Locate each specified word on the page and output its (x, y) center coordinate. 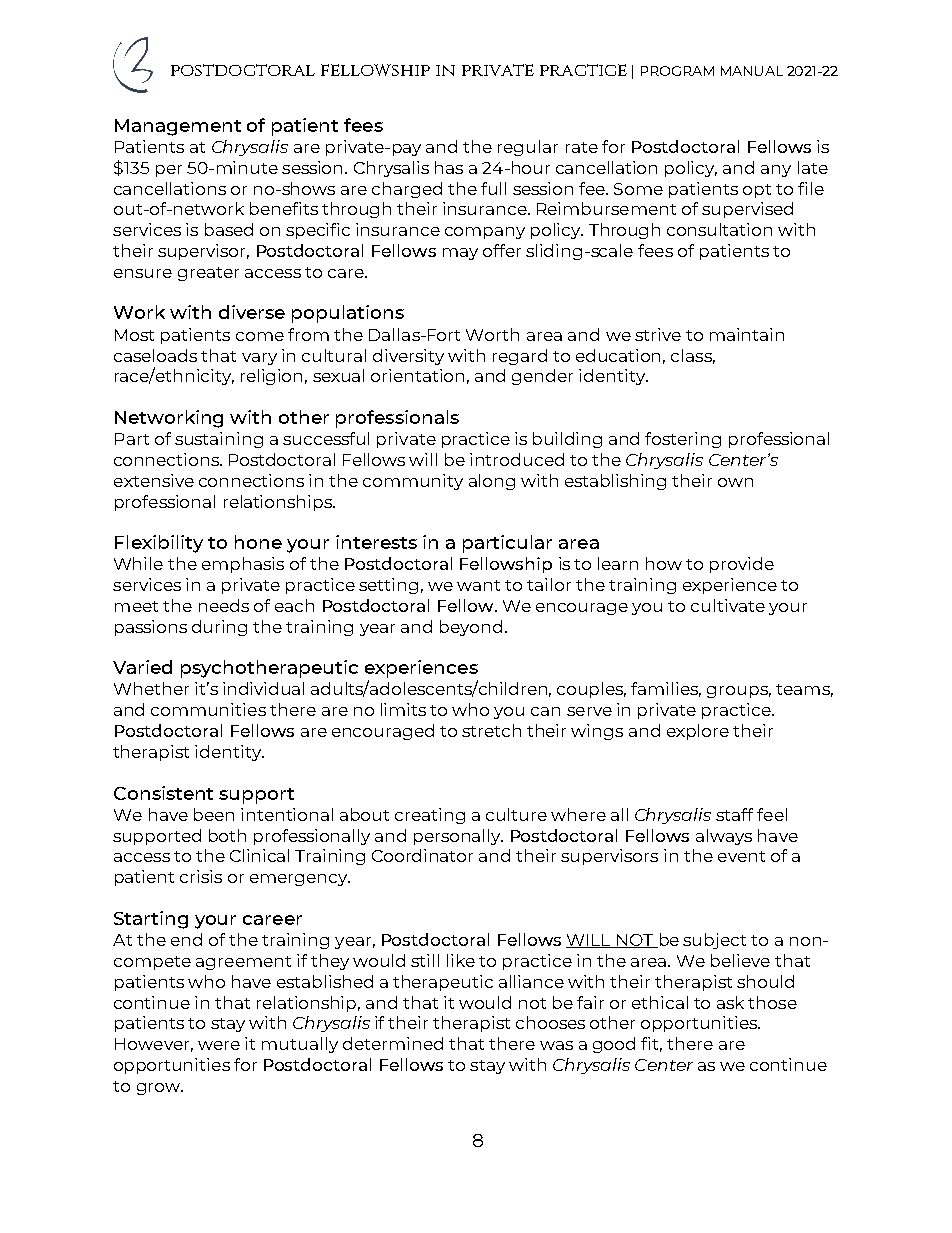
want (478, 585)
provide (742, 565)
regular (528, 148)
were (219, 1045)
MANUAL (752, 71)
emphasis (243, 565)
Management (178, 127)
